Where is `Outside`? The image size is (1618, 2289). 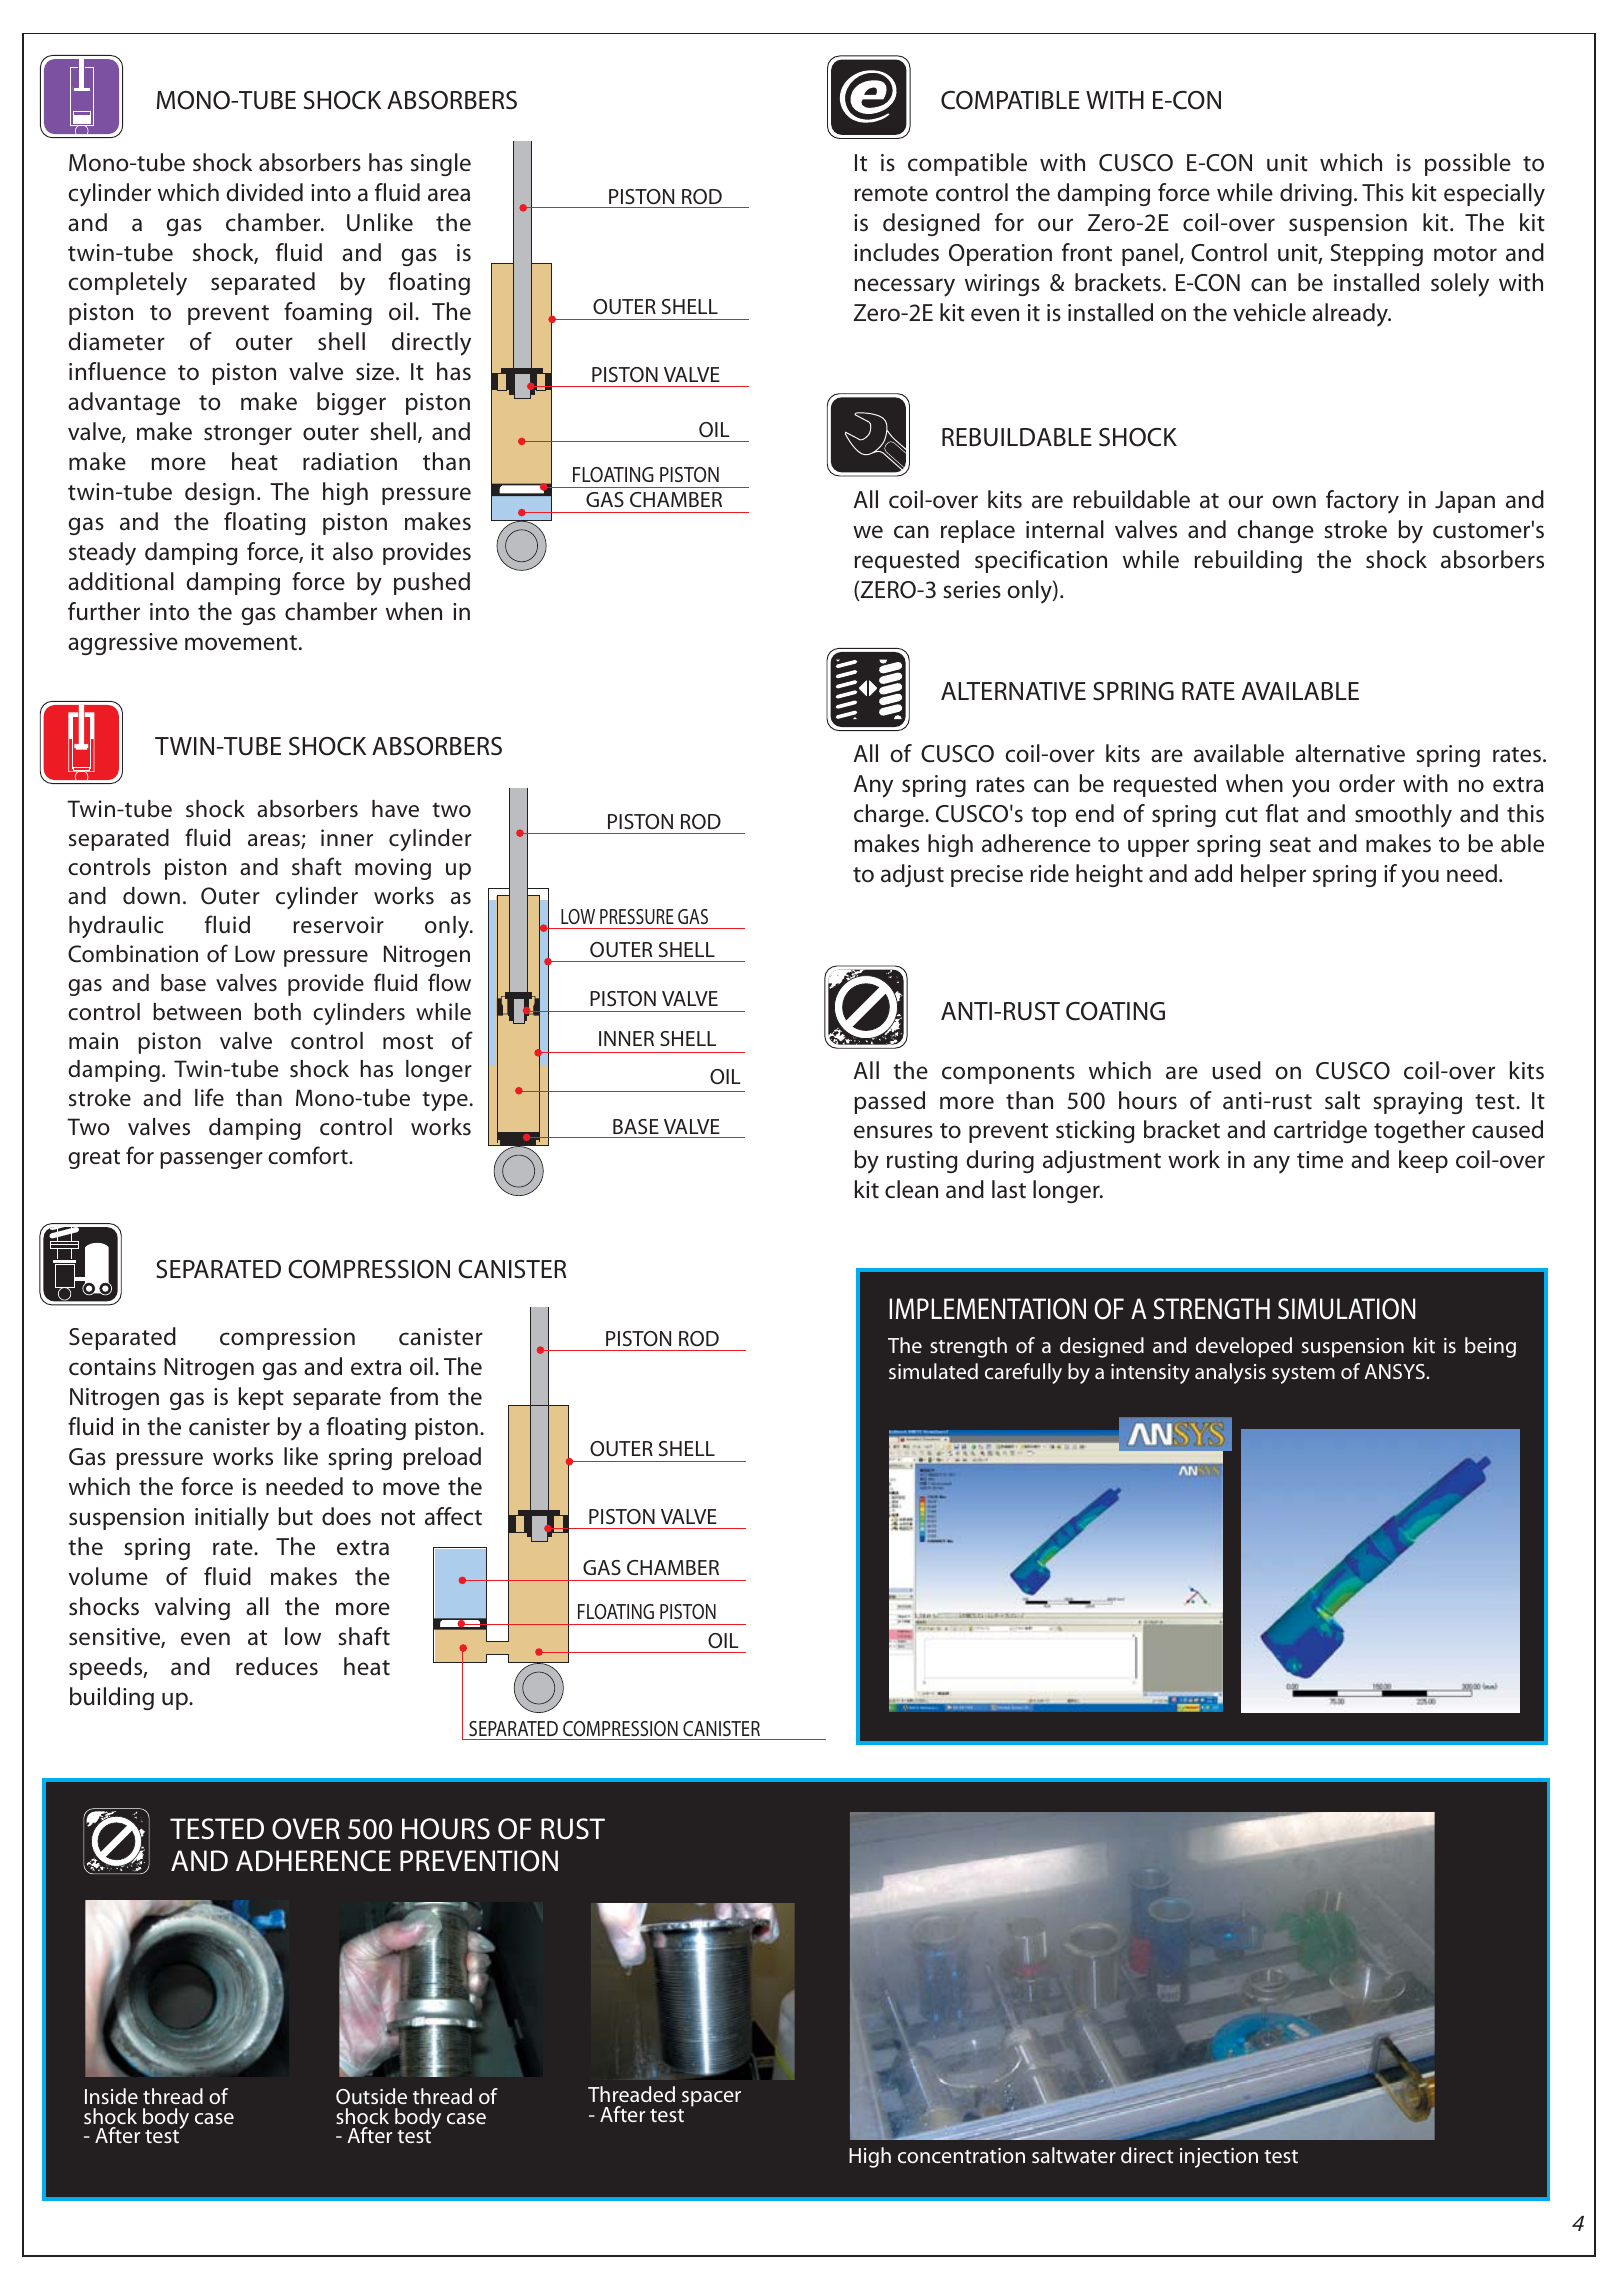
Outside is located at coordinates (371, 2096).
